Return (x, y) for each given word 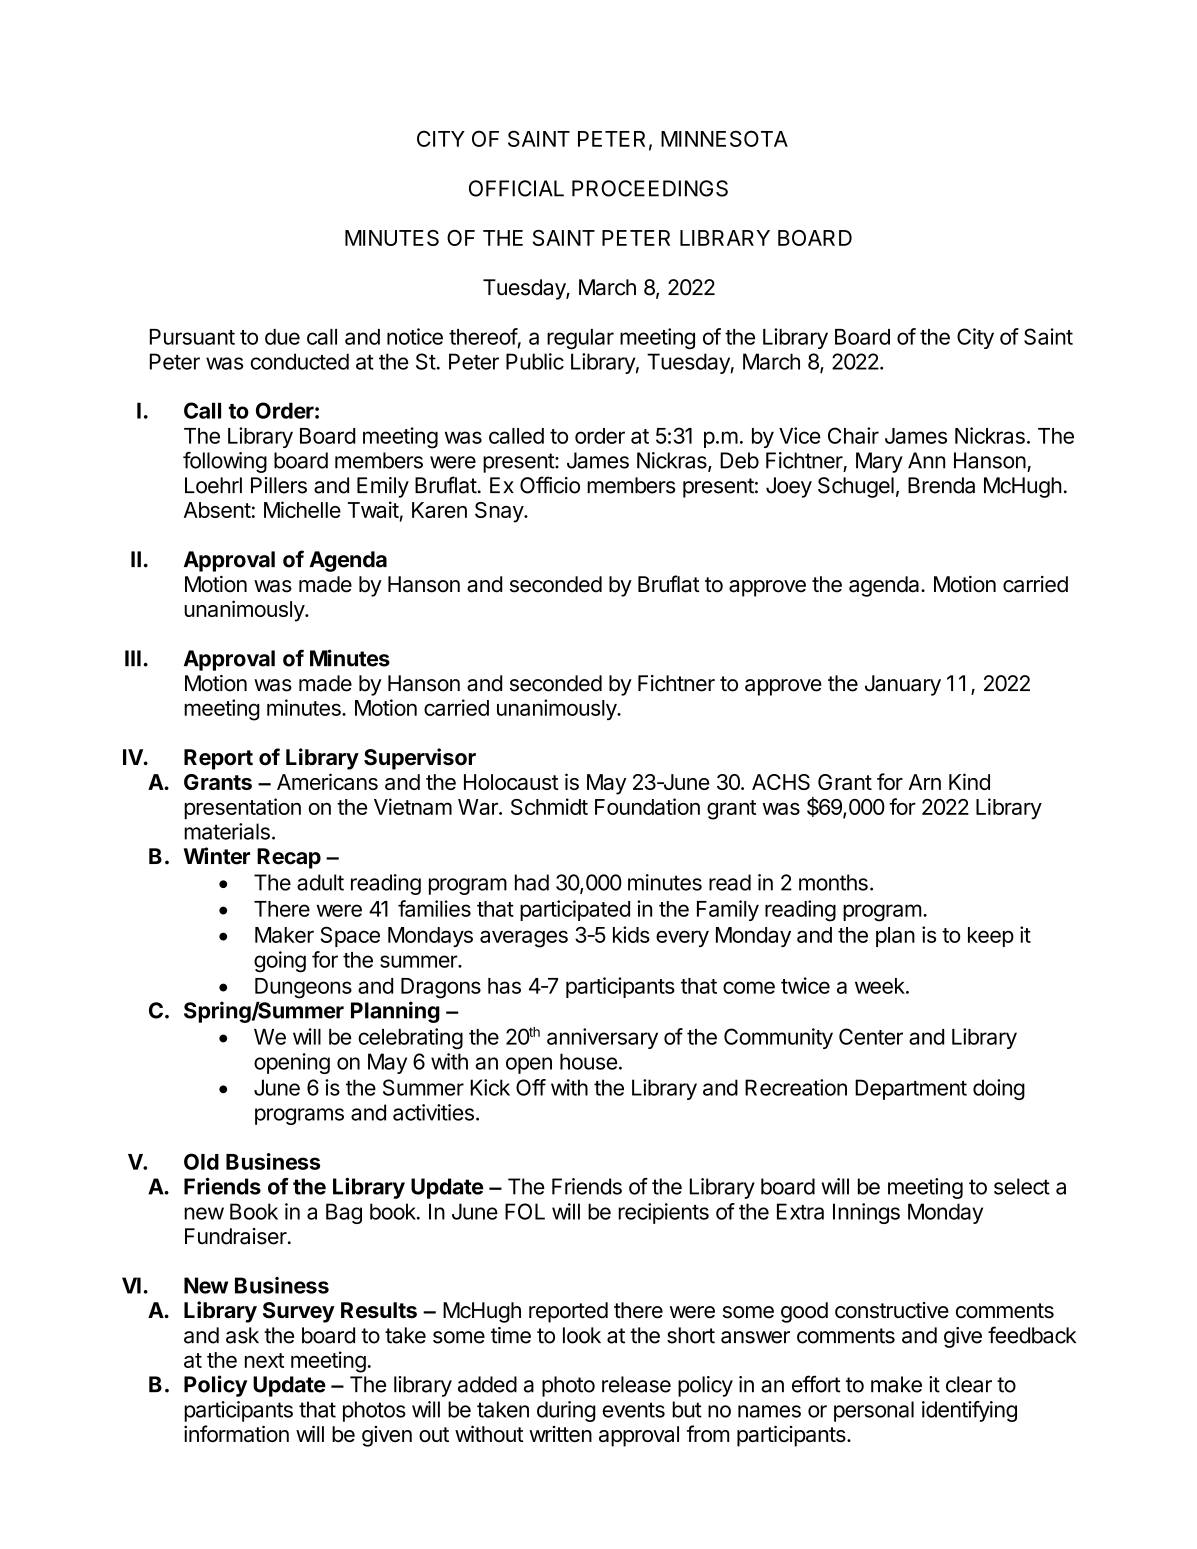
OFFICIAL (516, 188)
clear (969, 1384)
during (566, 1411)
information (236, 1433)
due (282, 337)
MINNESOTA (724, 138)
